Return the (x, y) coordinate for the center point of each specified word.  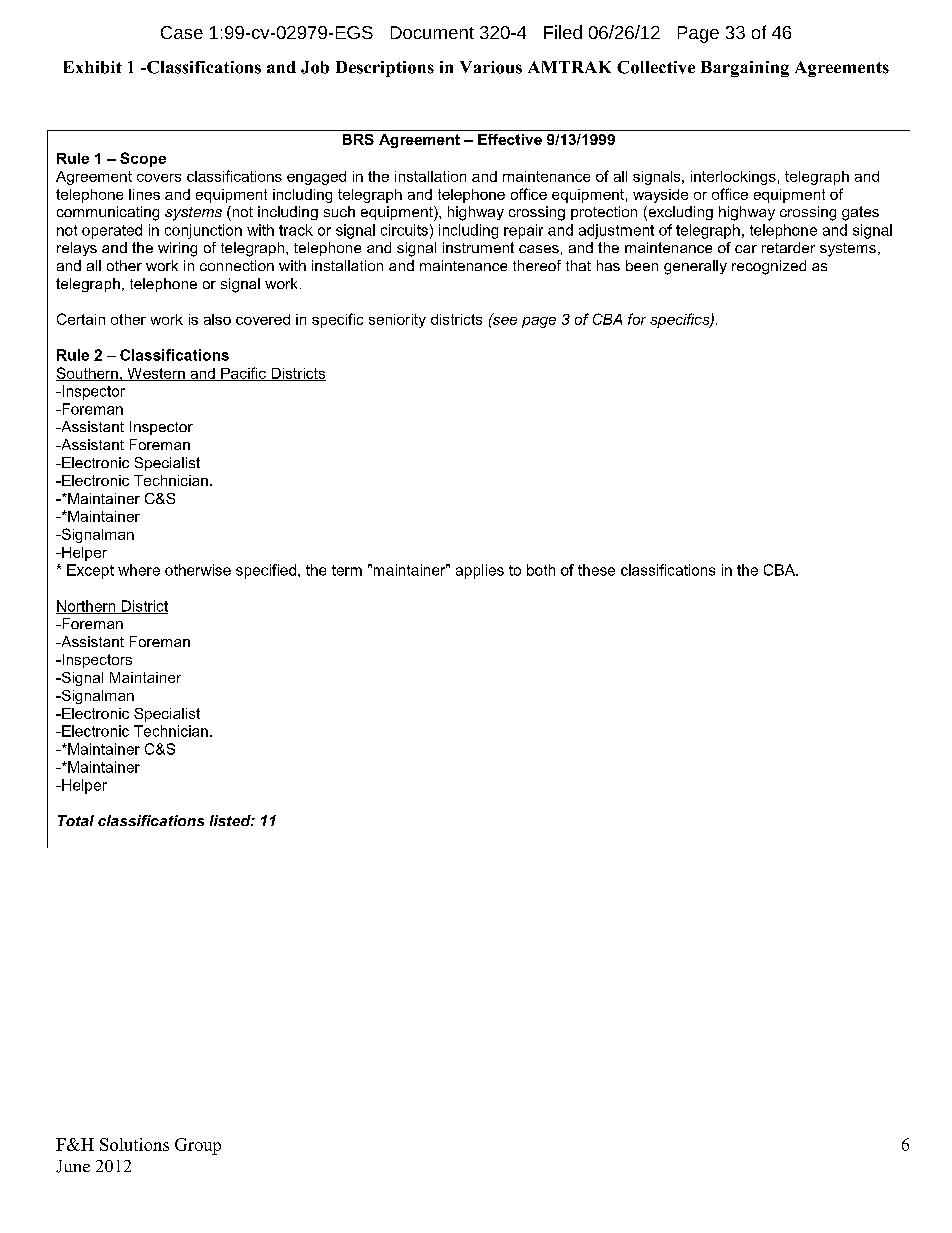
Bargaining (745, 69)
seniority (397, 321)
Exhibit (93, 67)
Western (156, 374)
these (596, 570)
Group (198, 1146)
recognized (769, 267)
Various (491, 67)
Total (76, 820)
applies (480, 571)
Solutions (134, 1144)
